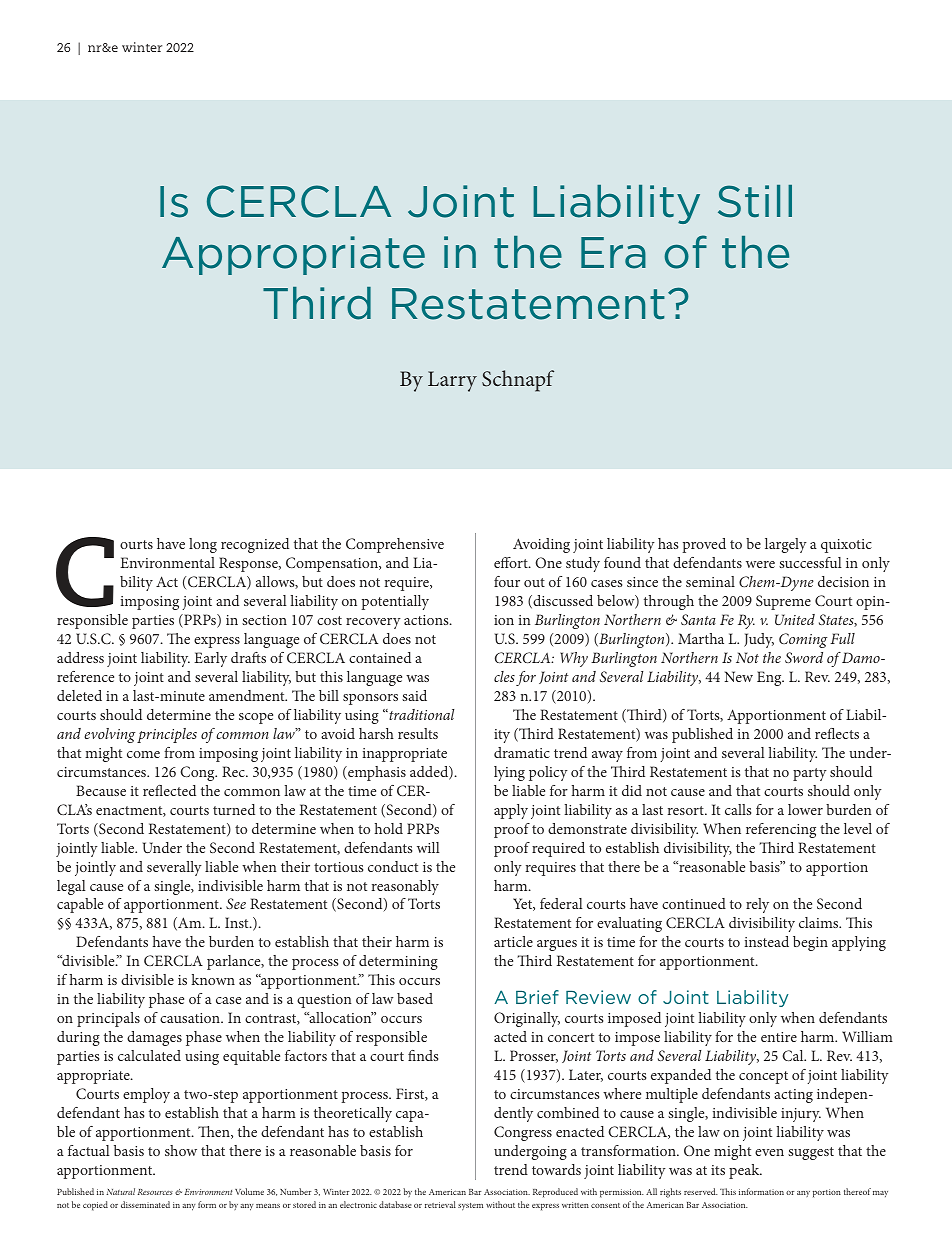 The image size is (952, 1237). Describe the element at coordinates (470, 1207) in the image. I see `system` at that location.
